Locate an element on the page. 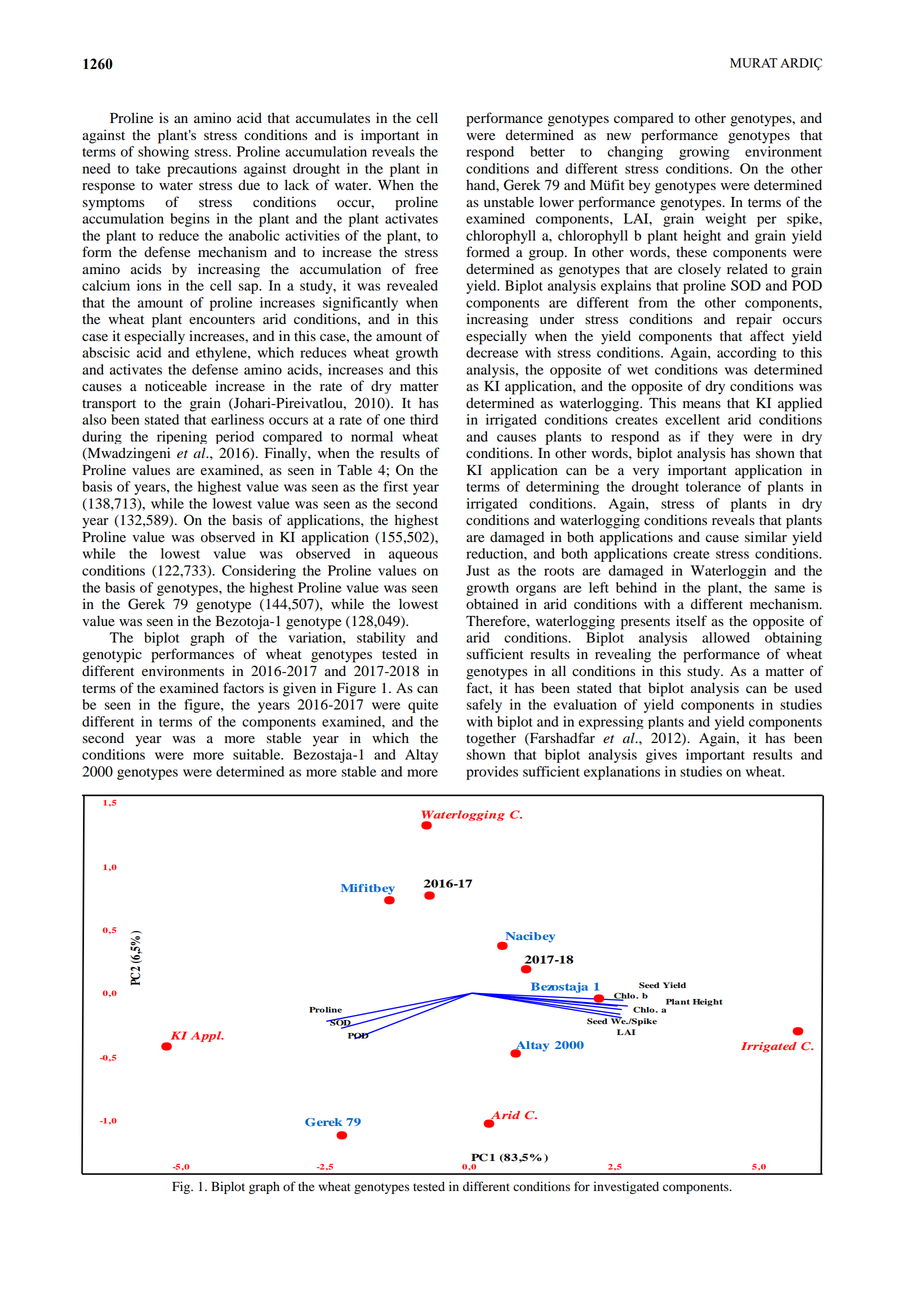 This document has width=905, height=1316. investigated is located at coordinates (626, 1187).
